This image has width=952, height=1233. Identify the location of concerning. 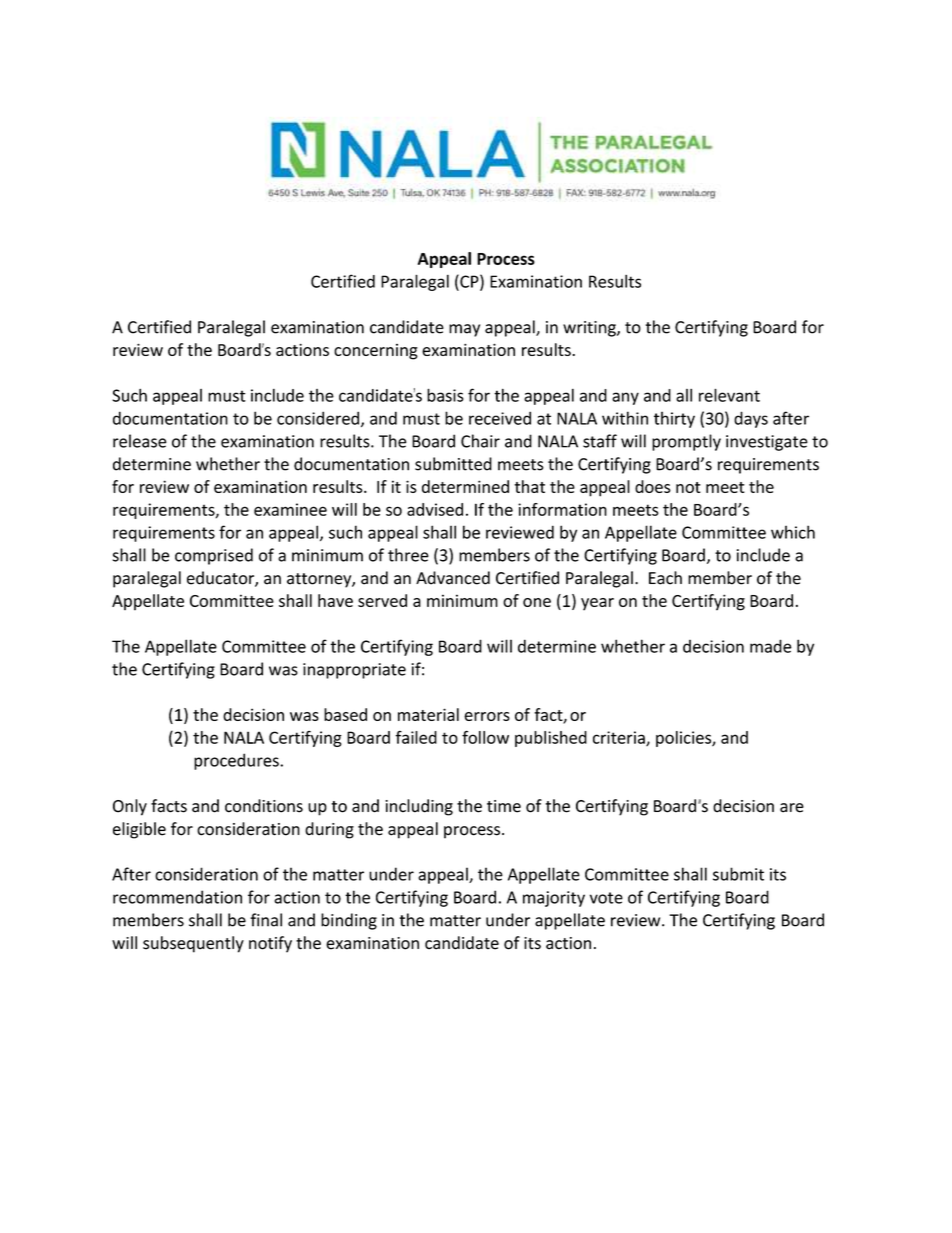
(376, 352).
